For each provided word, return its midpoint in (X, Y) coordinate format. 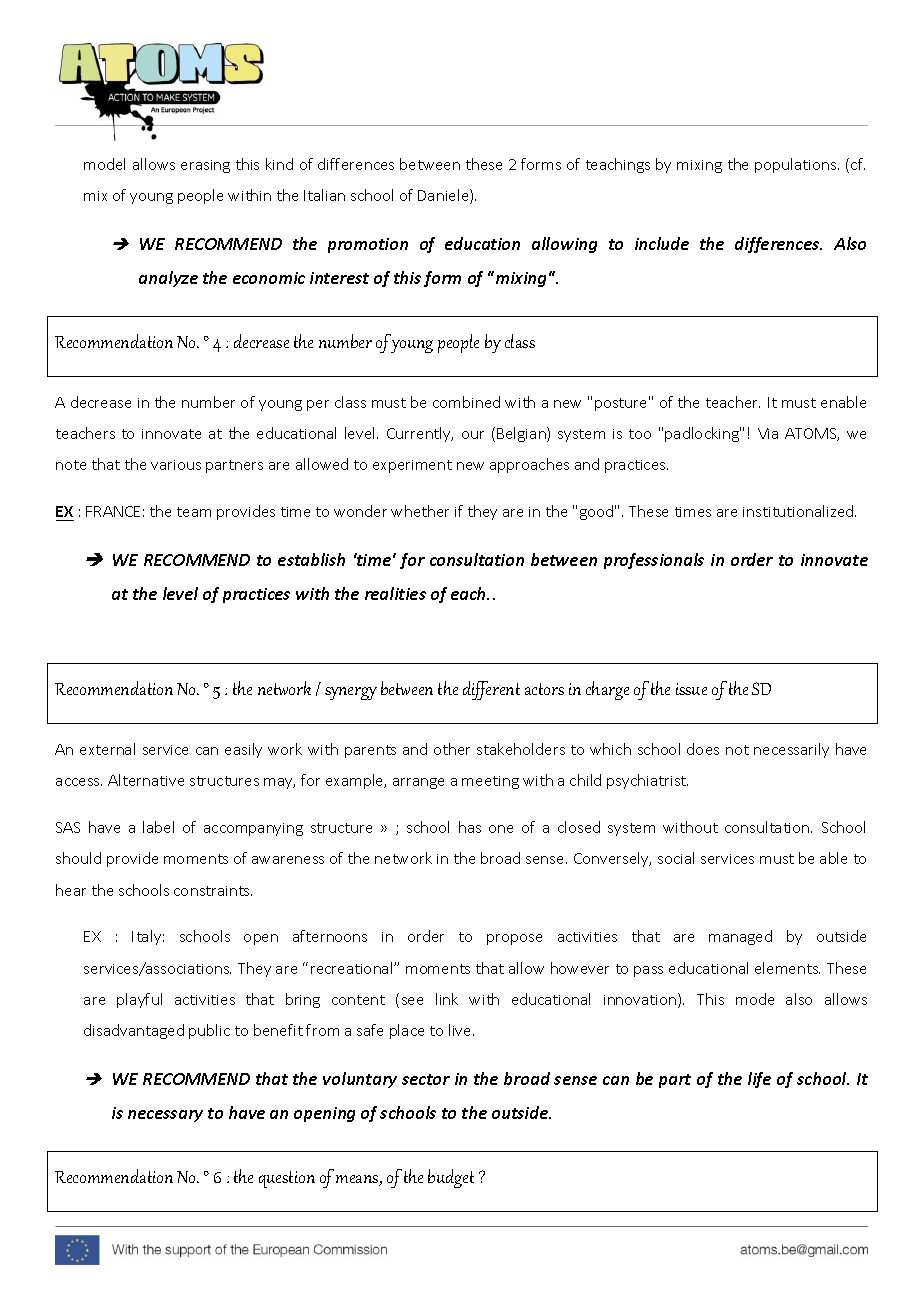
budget (451, 1178)
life (759, 1080)
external (107, 749)
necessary (165, 1116)
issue (691, 689)
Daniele (444, 196)
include (662, 243)
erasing (205, 166)
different (491, 690)
